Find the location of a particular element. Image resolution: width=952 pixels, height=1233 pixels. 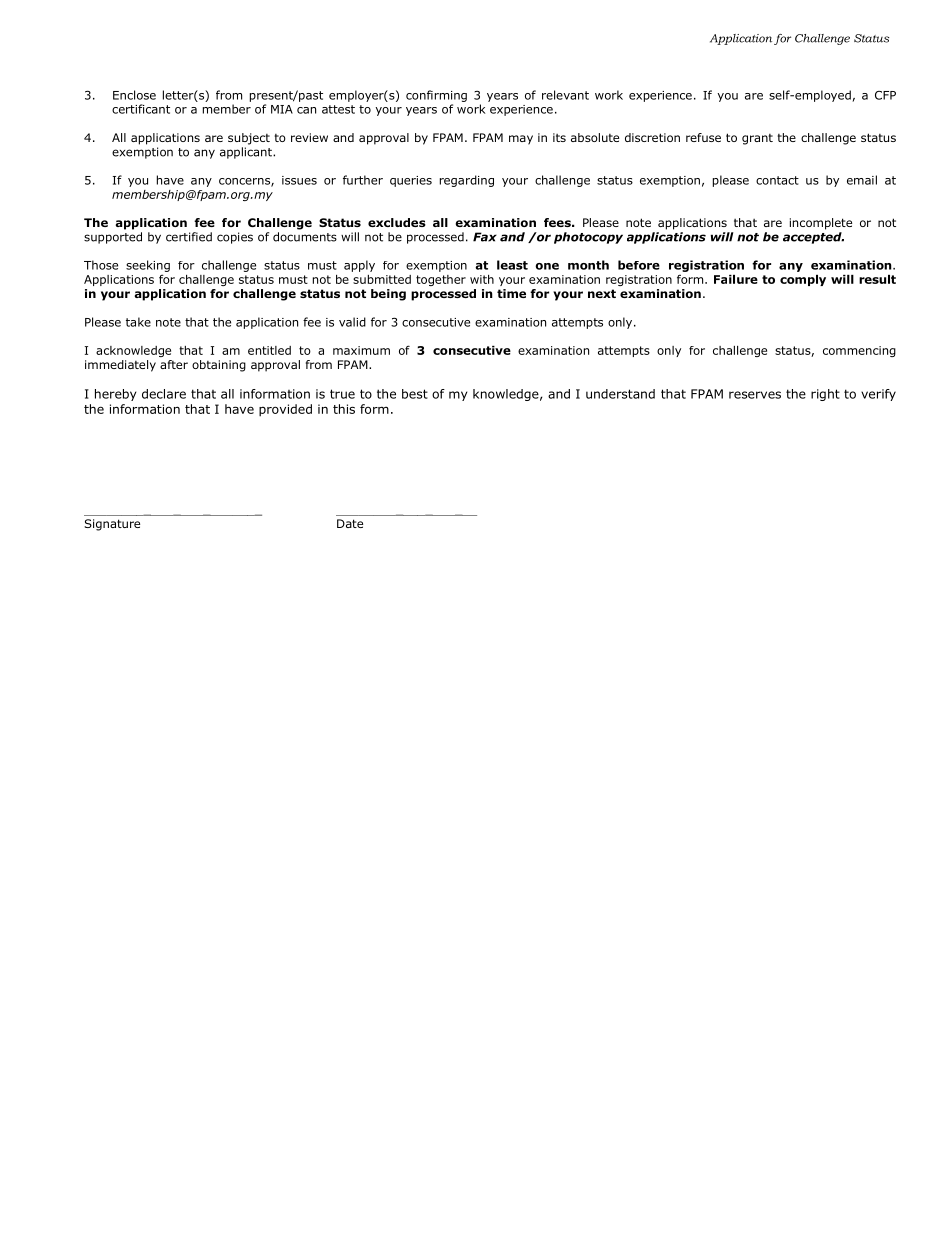

Enclose is located at coordinates (134, 95).
